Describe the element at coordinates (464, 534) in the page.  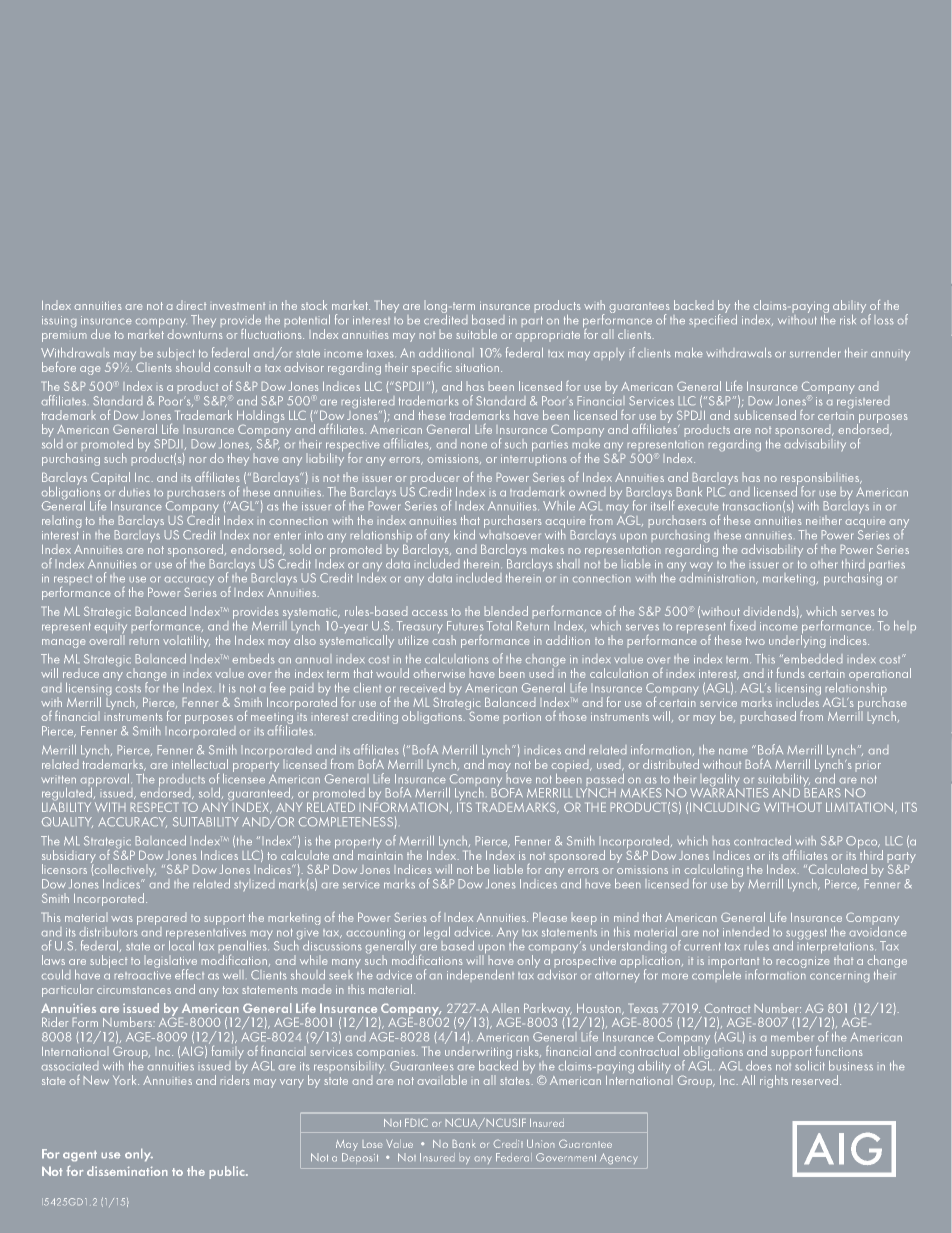
I see `kind` at that location.
